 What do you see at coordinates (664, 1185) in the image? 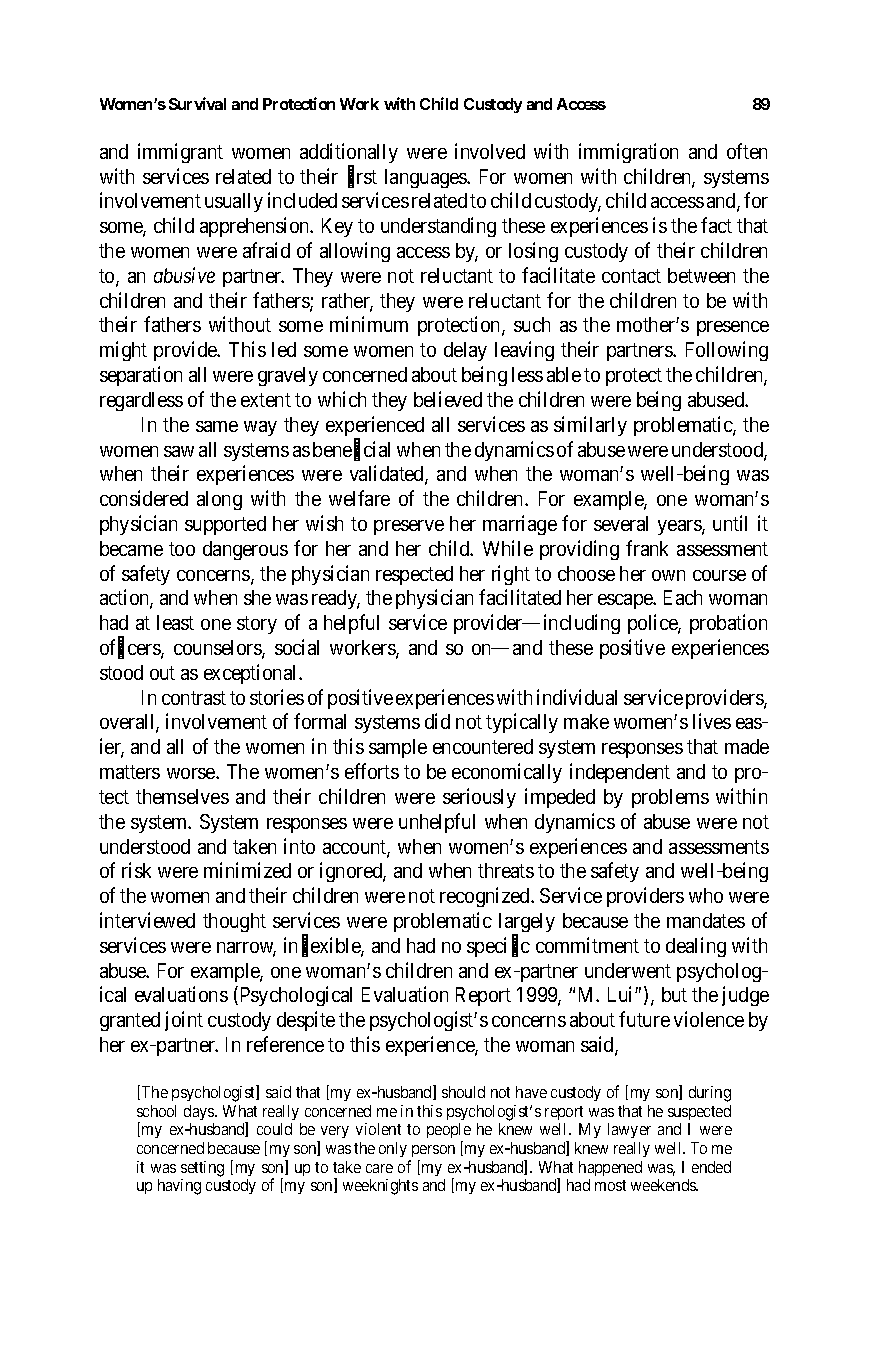
I see `weekends` at bounding box center [664, 1185].
